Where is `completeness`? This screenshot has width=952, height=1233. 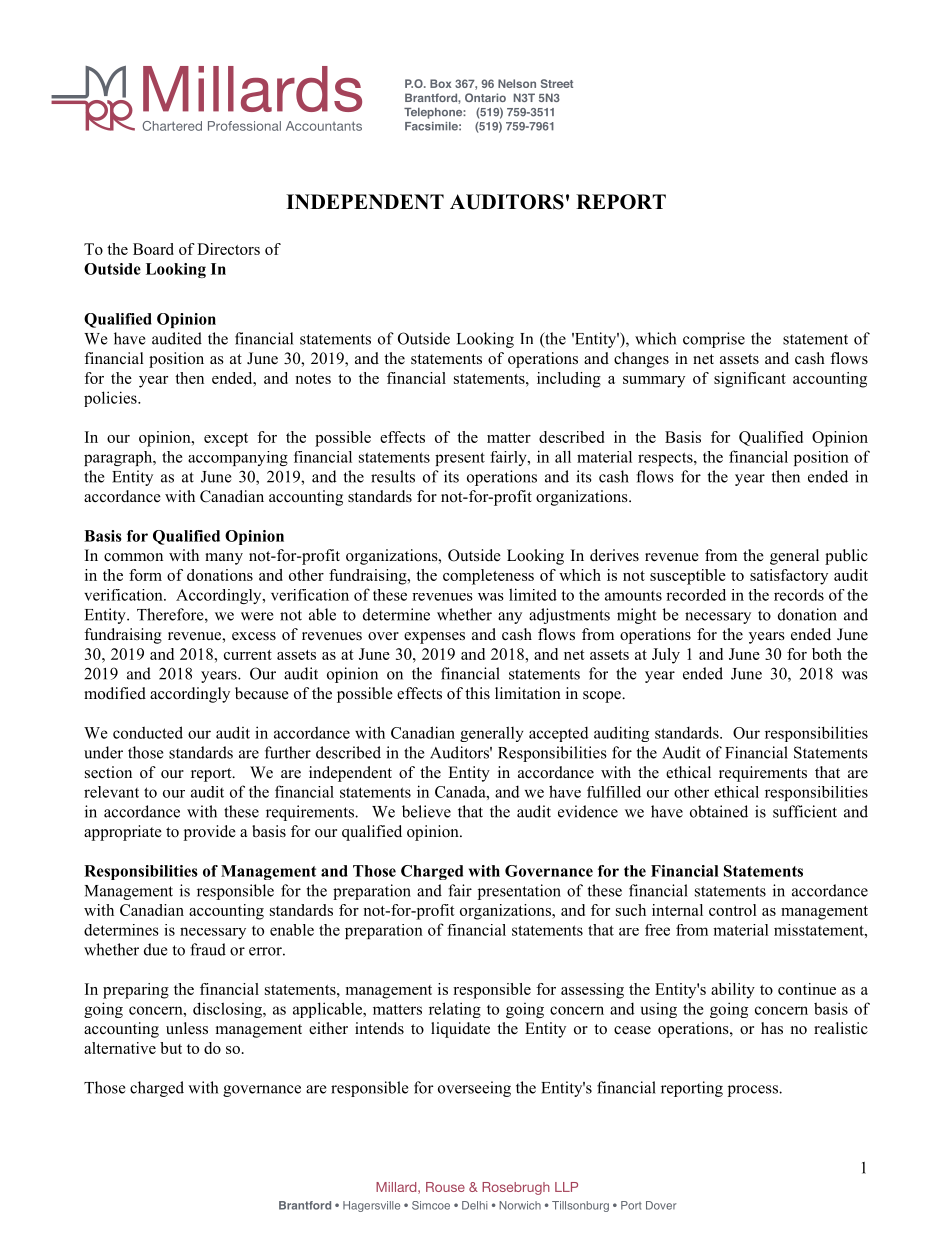
completeness is located at coordinates (488, 577).
